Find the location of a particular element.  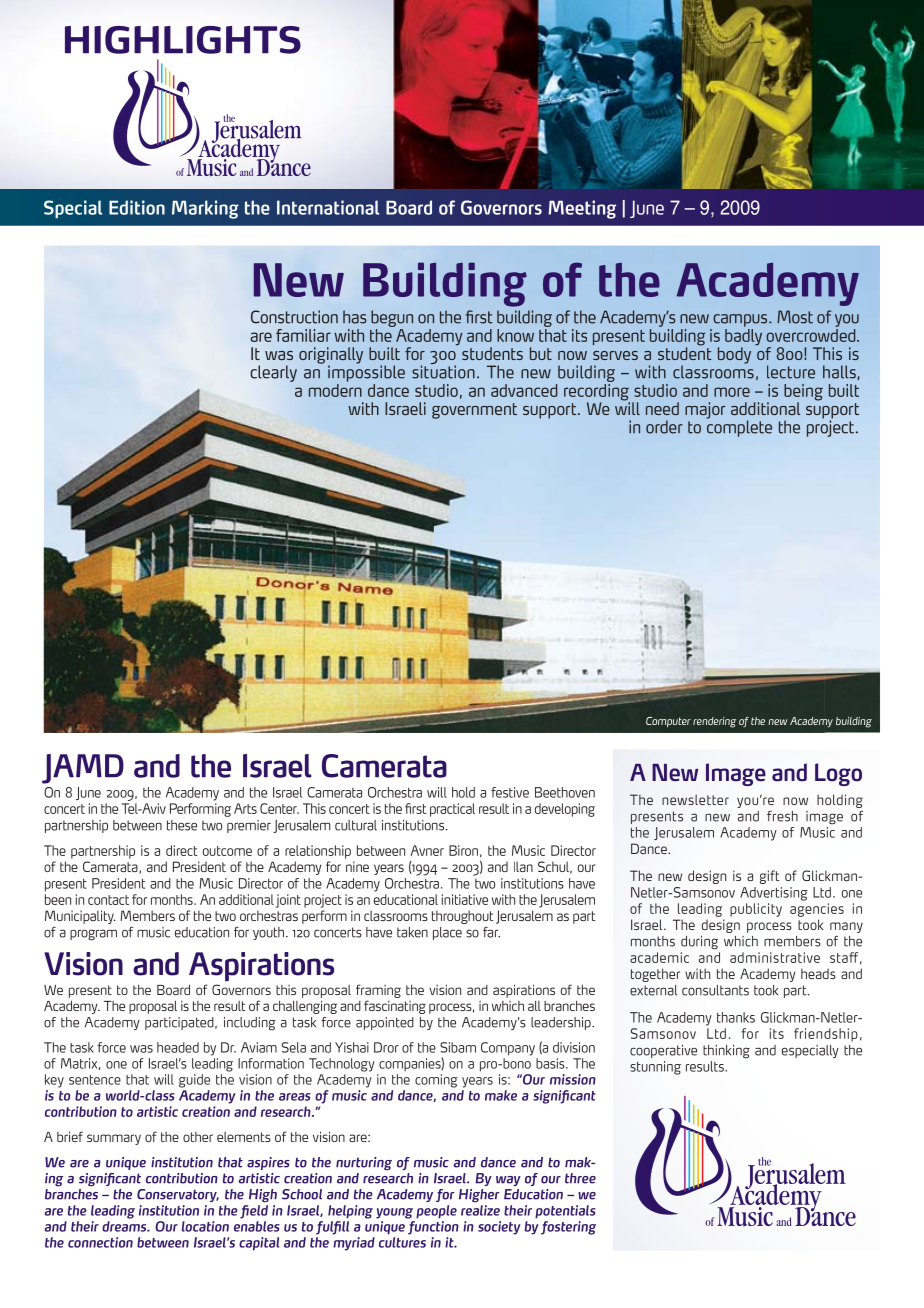

festive is located at coordinates (510, 792).
